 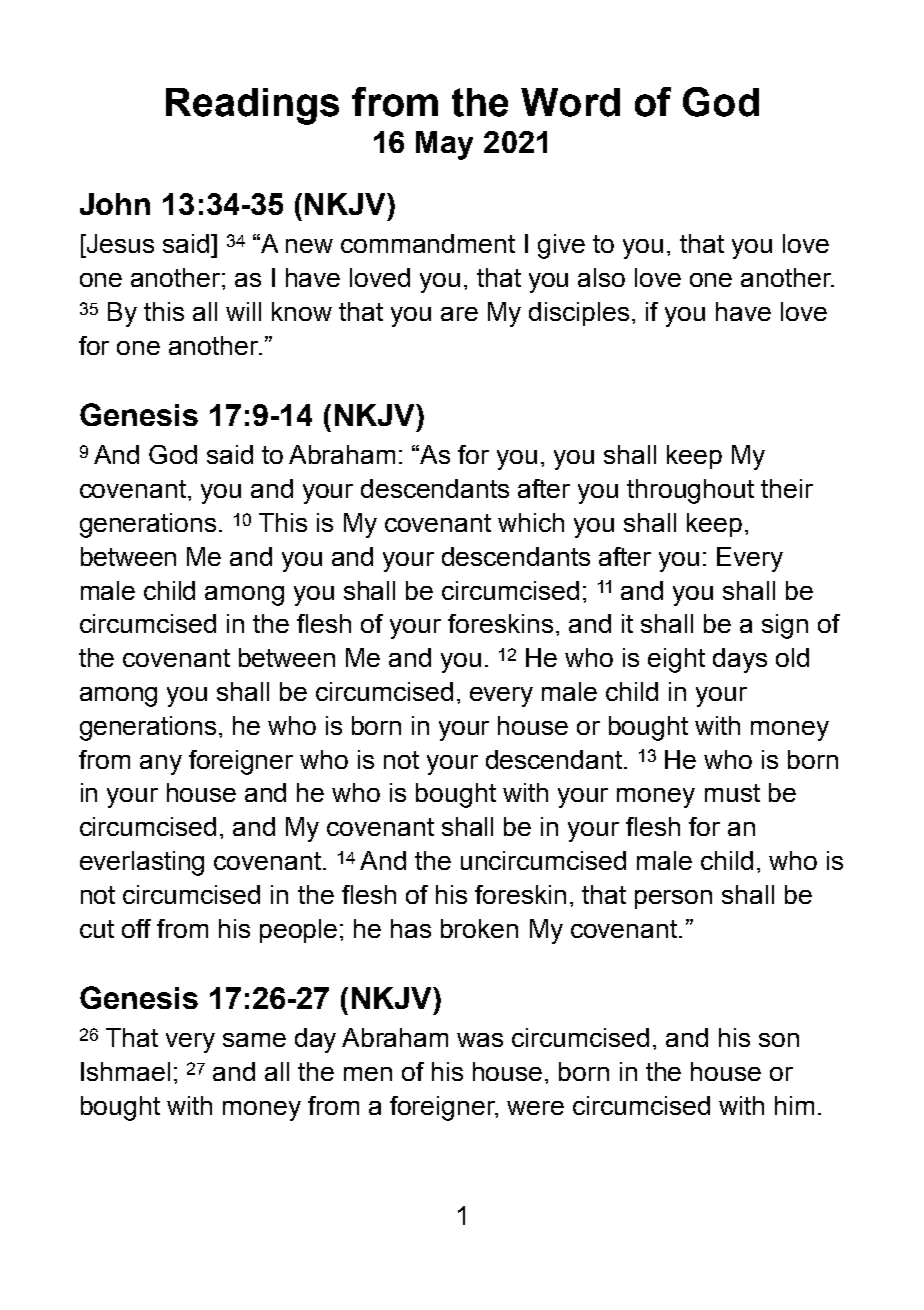 What do you see at coordinates (444, 145) in the screenshot?
I see `May` at bounding box center [444, 145].
